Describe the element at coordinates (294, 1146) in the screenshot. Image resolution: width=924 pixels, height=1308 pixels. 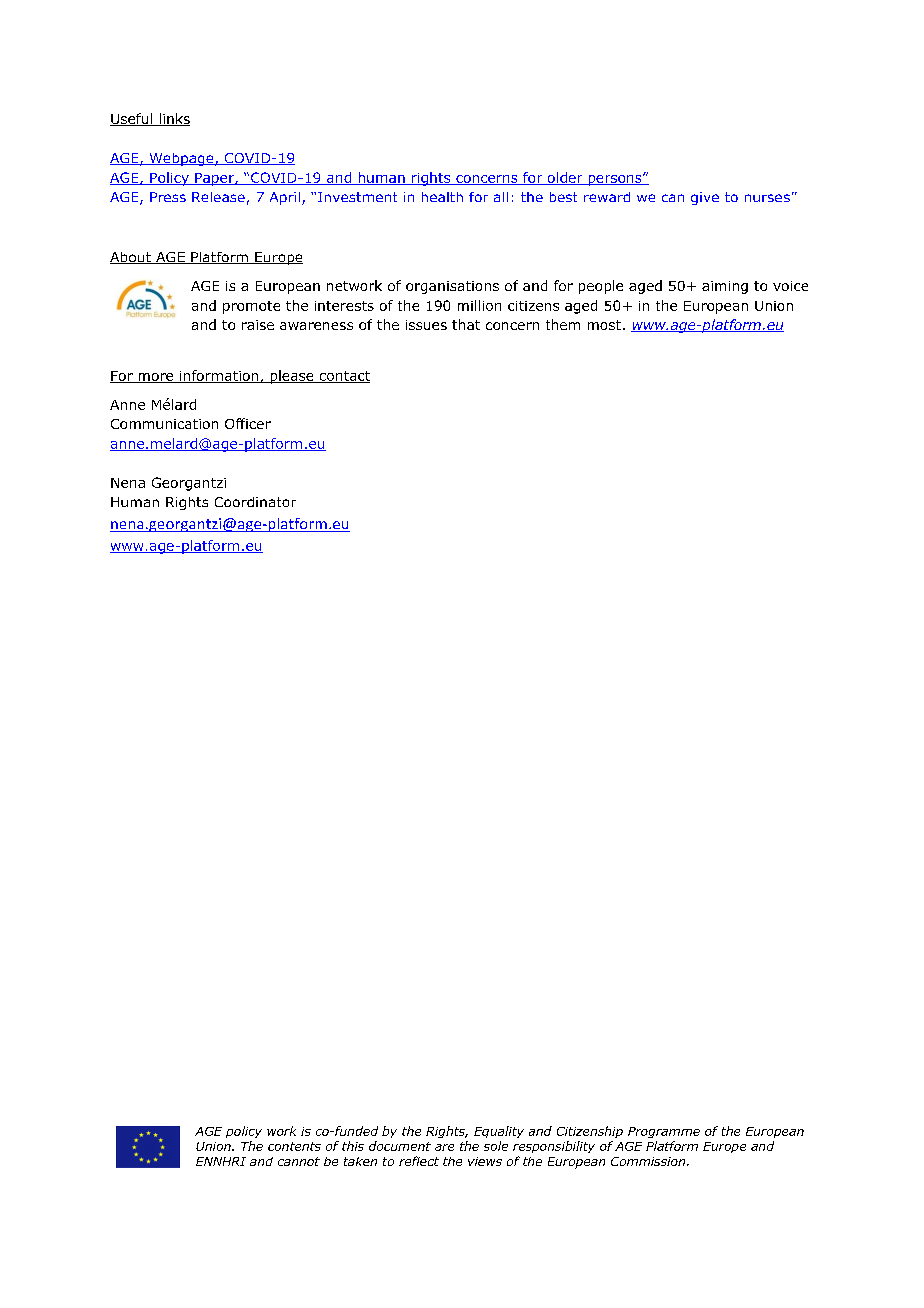
I see `contents` at that location.
